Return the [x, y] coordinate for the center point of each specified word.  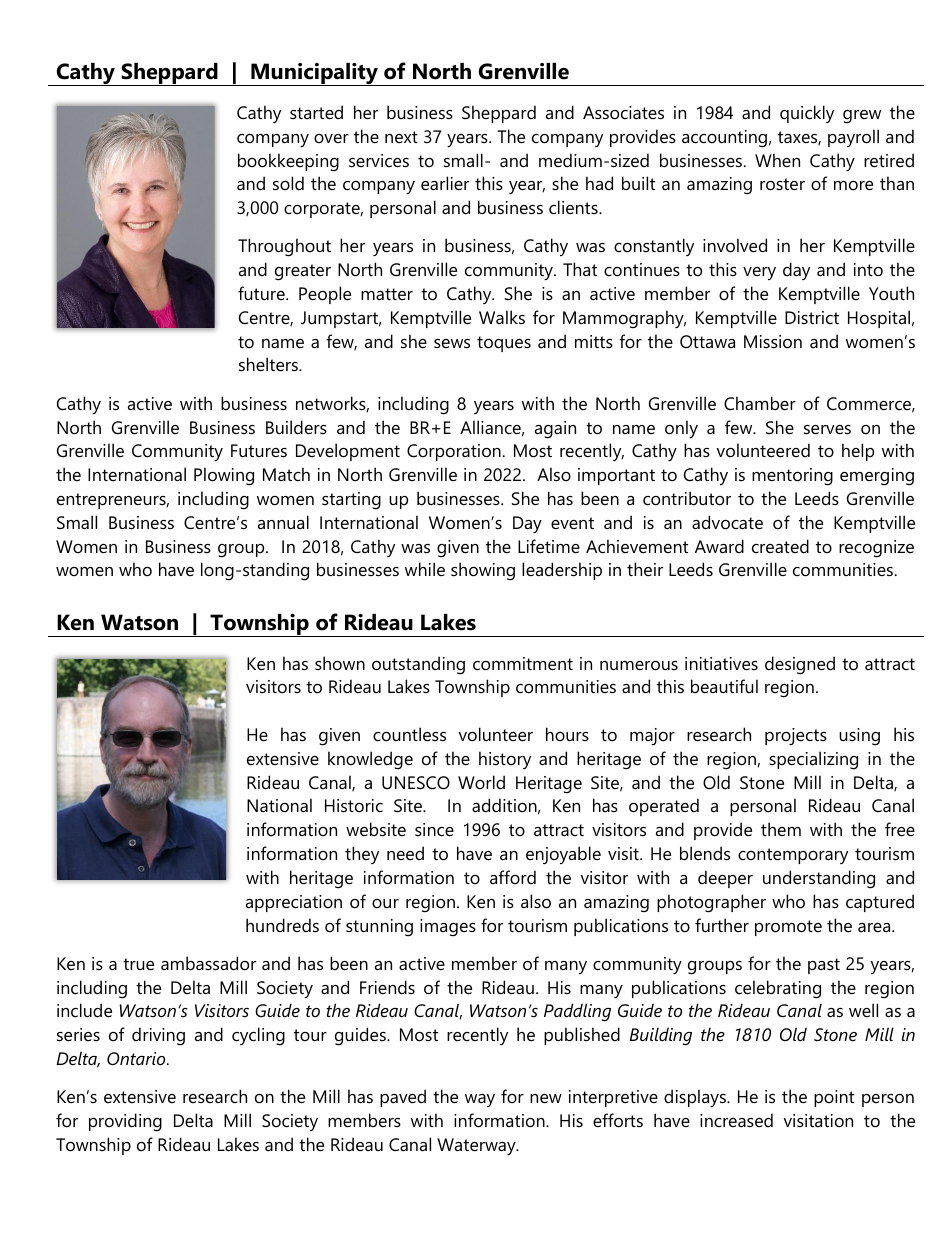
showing [483, 571]
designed [800, 665]
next [401, 137]
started [316, 112]
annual [283, 522]
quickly [807, 114]
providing [125, 1122]
